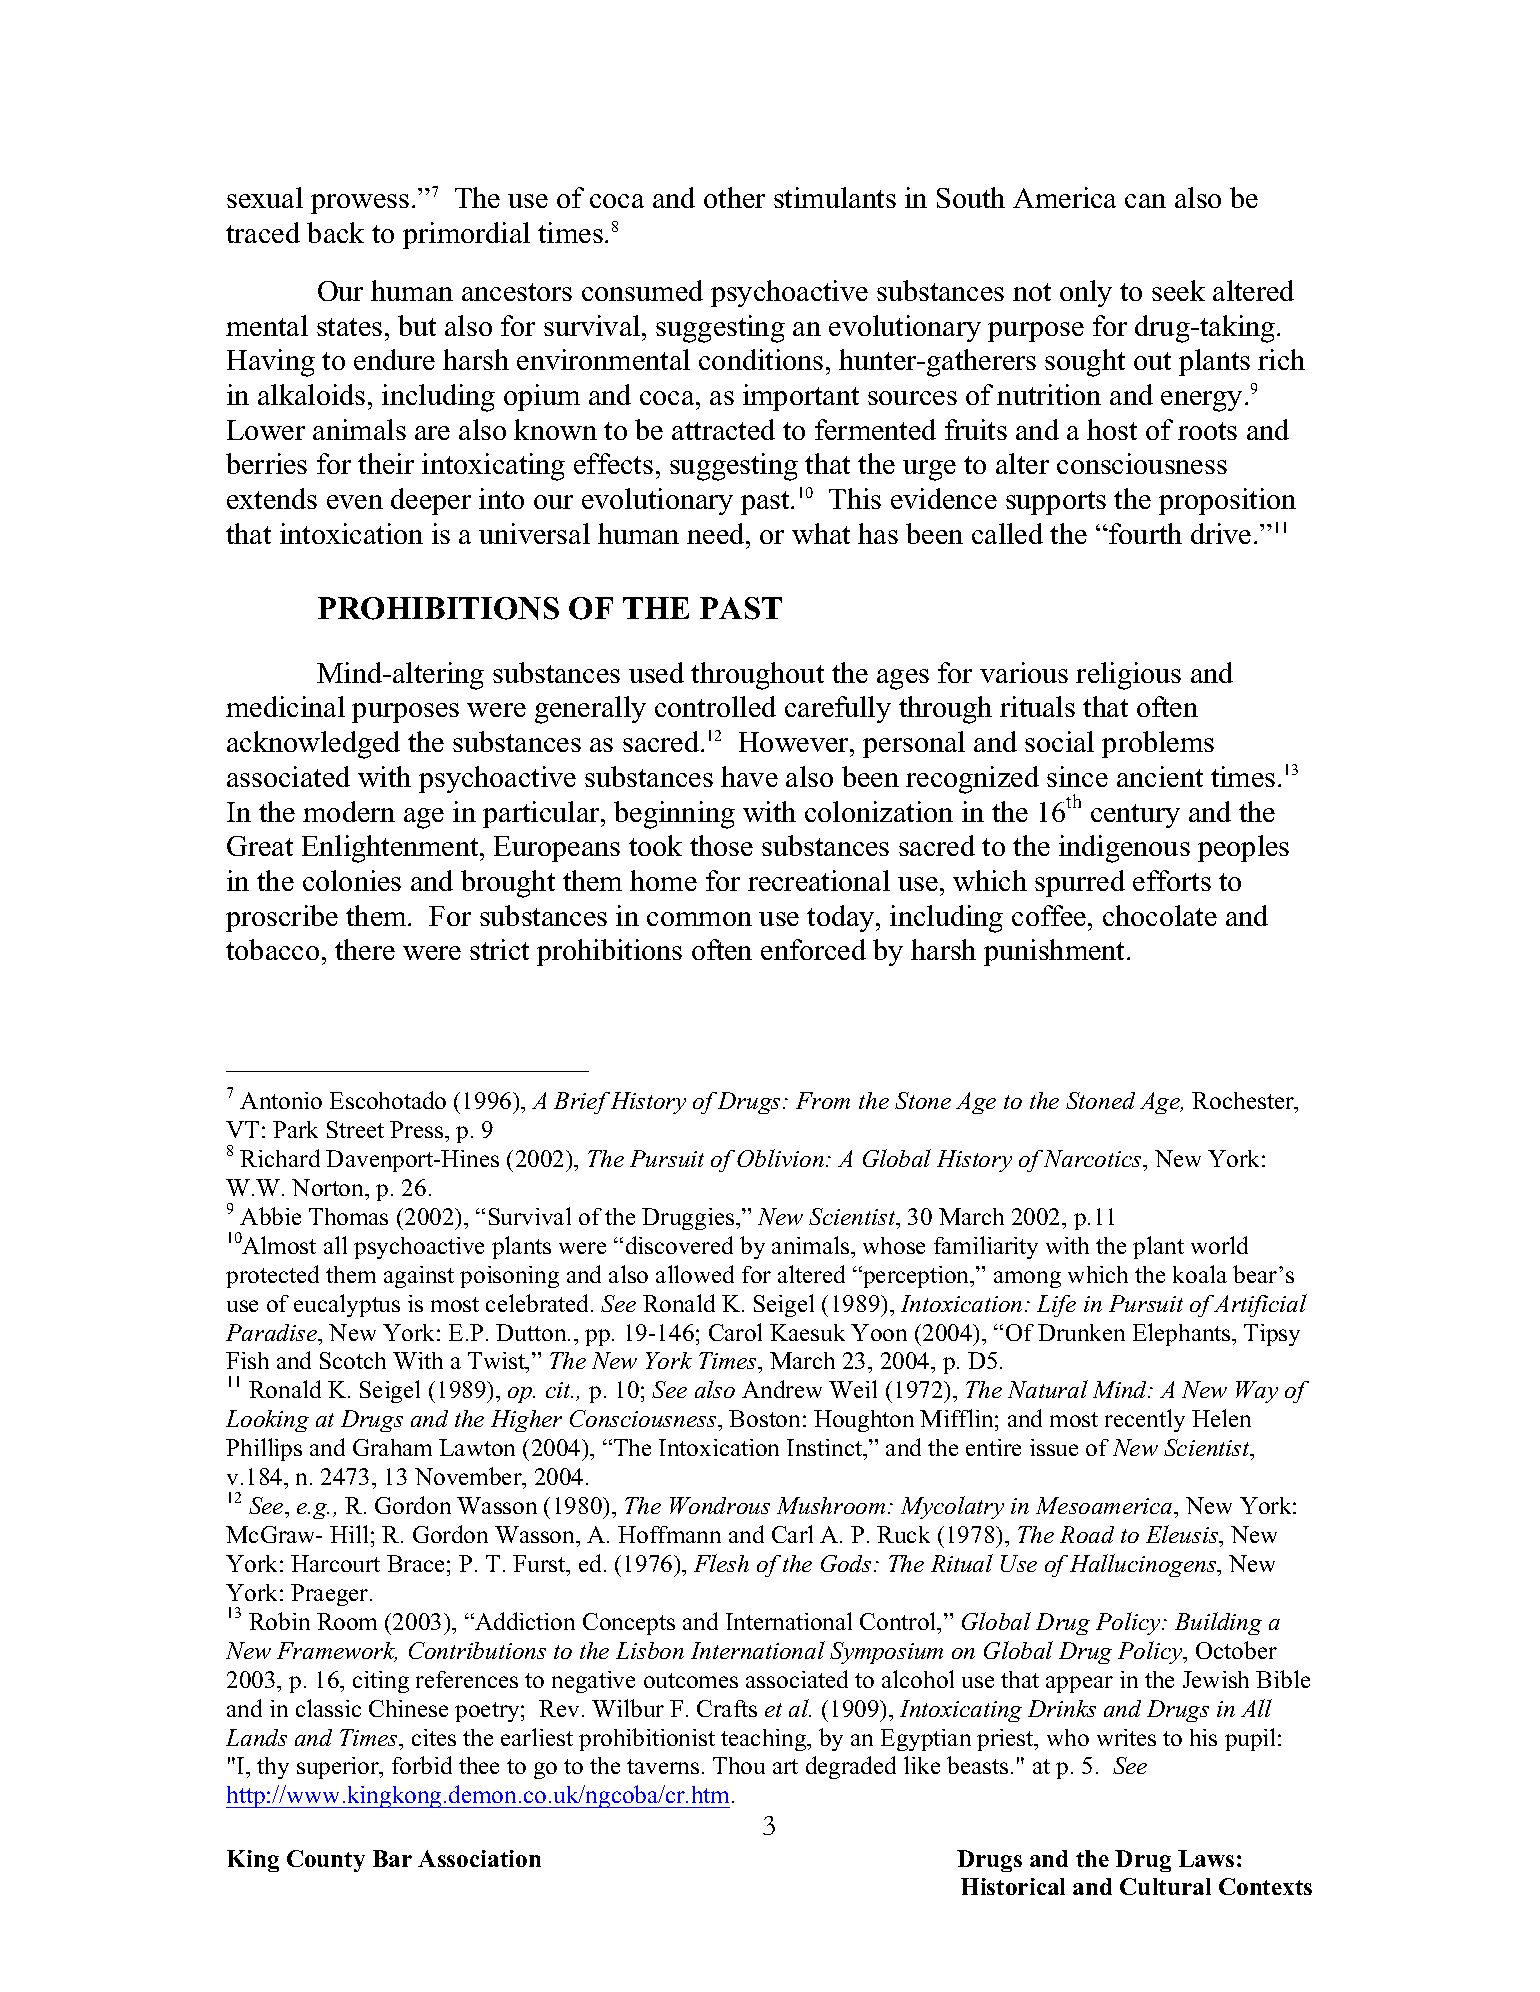 The image size is (1540, 1992). I want to click on back, so click(335, 232).
